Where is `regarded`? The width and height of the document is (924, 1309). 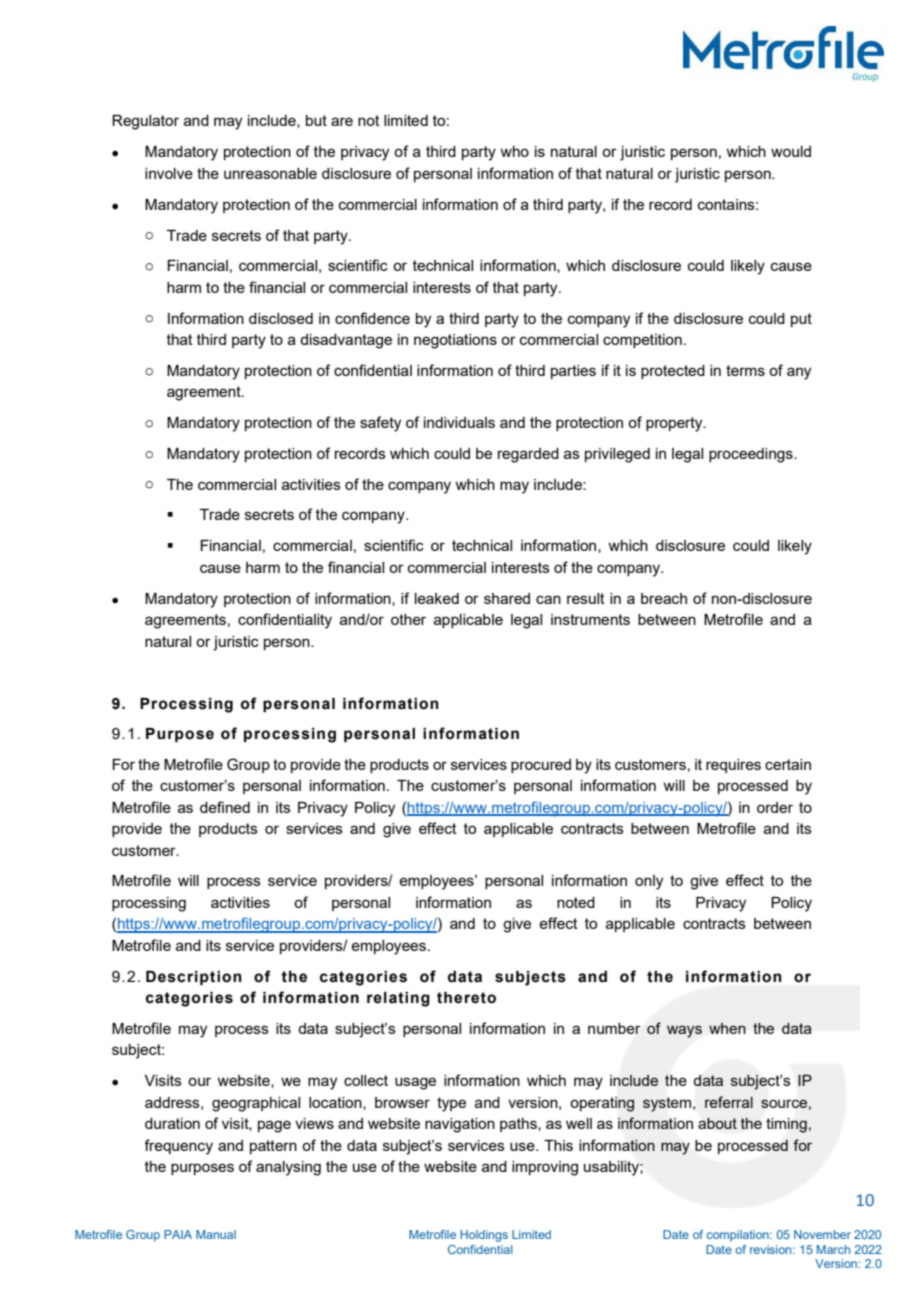 regarded is located at coordinates (528, 455).
